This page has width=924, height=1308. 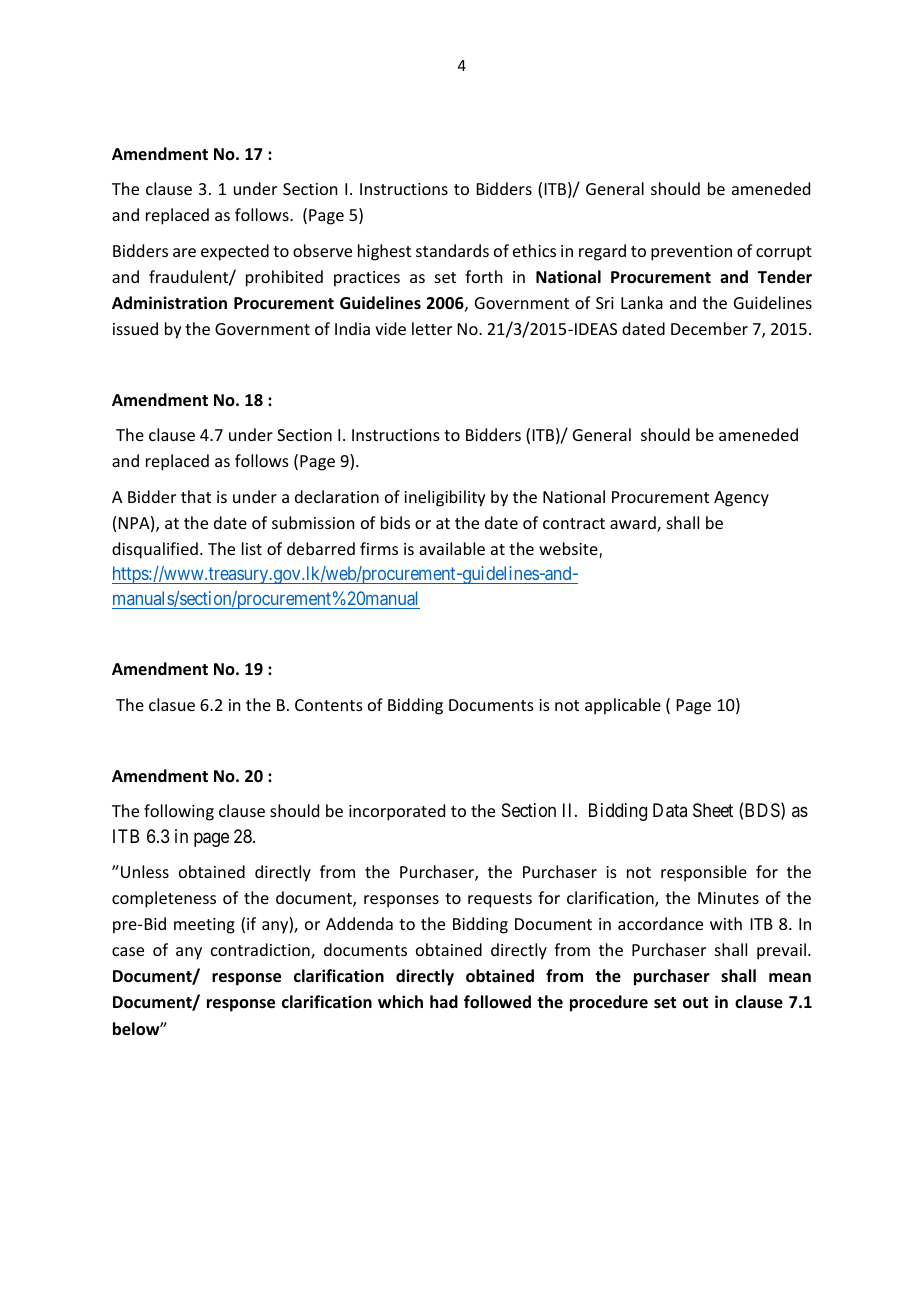 I want to click on prevention, so click(x=691, y=253).
